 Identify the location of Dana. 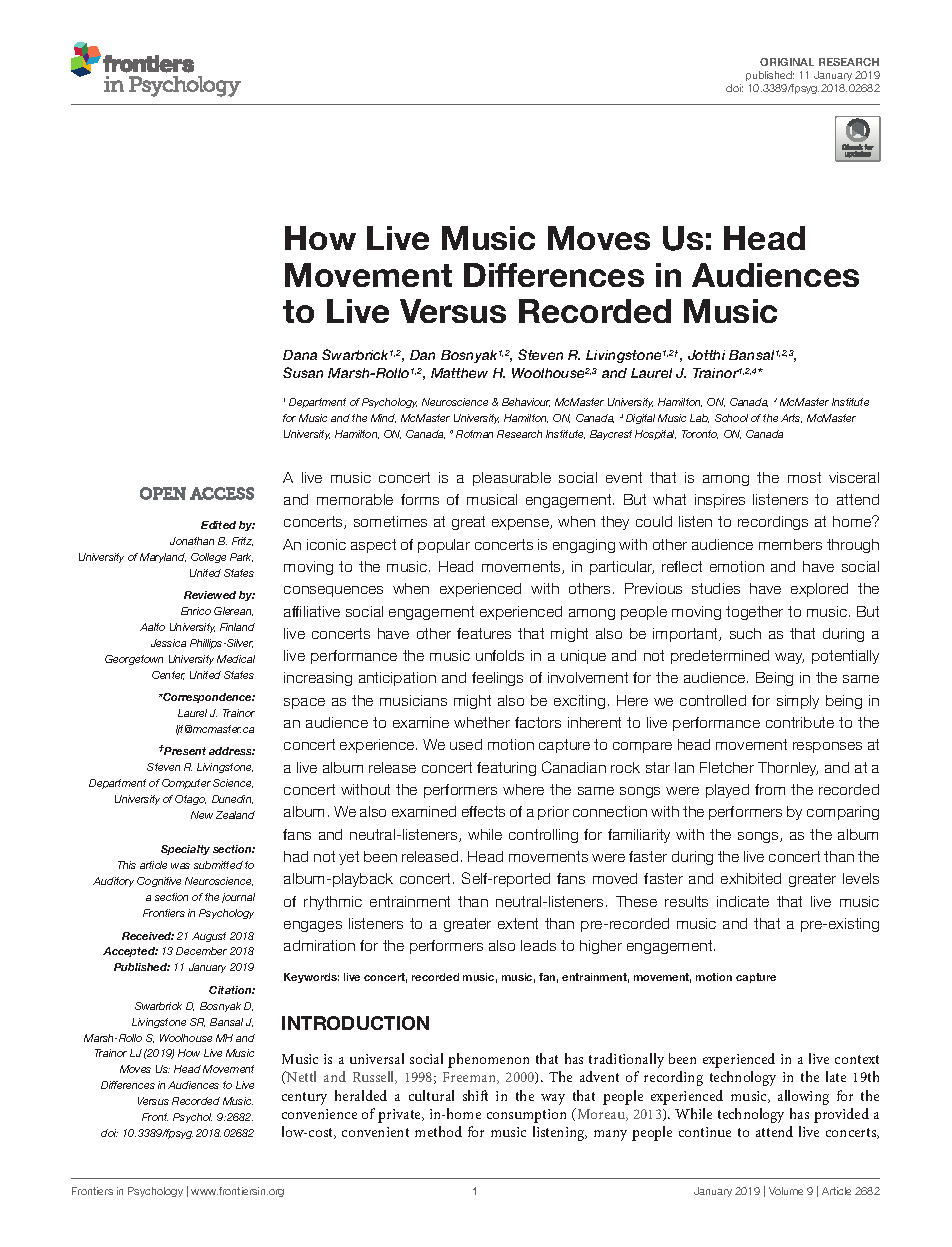
(300, 355).
